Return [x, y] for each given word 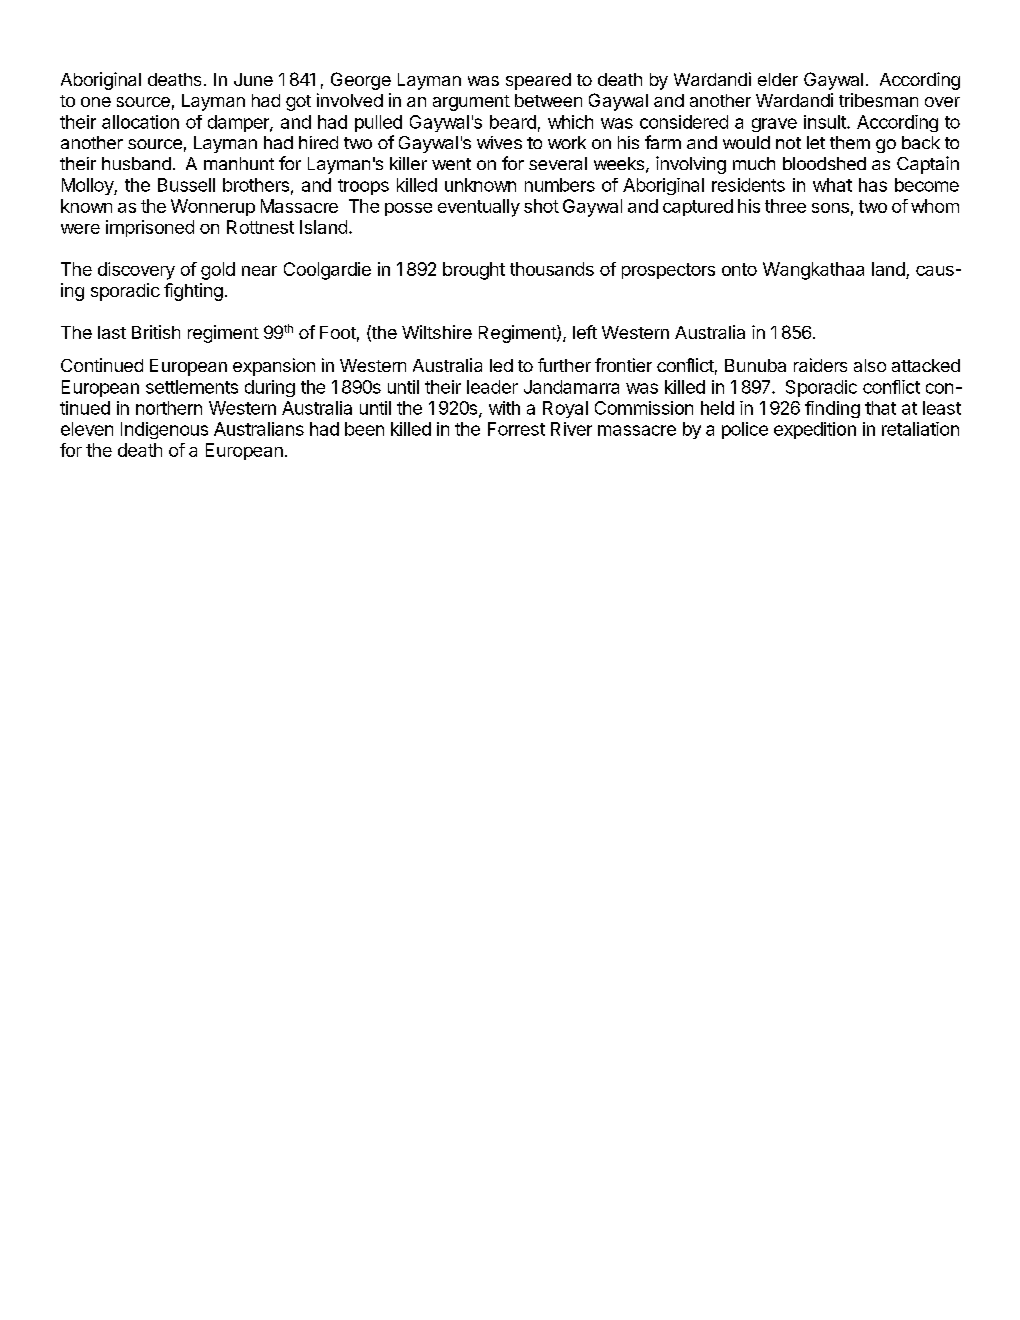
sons [830, 208]
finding [832, 409]
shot [541, 206]
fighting [193, 292]
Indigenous [164, 430]
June [253, 79]
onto [739, 269]
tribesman [878, 100]
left [585, 332]
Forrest [516, 429]
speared [538, 81]
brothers [256, 185]
